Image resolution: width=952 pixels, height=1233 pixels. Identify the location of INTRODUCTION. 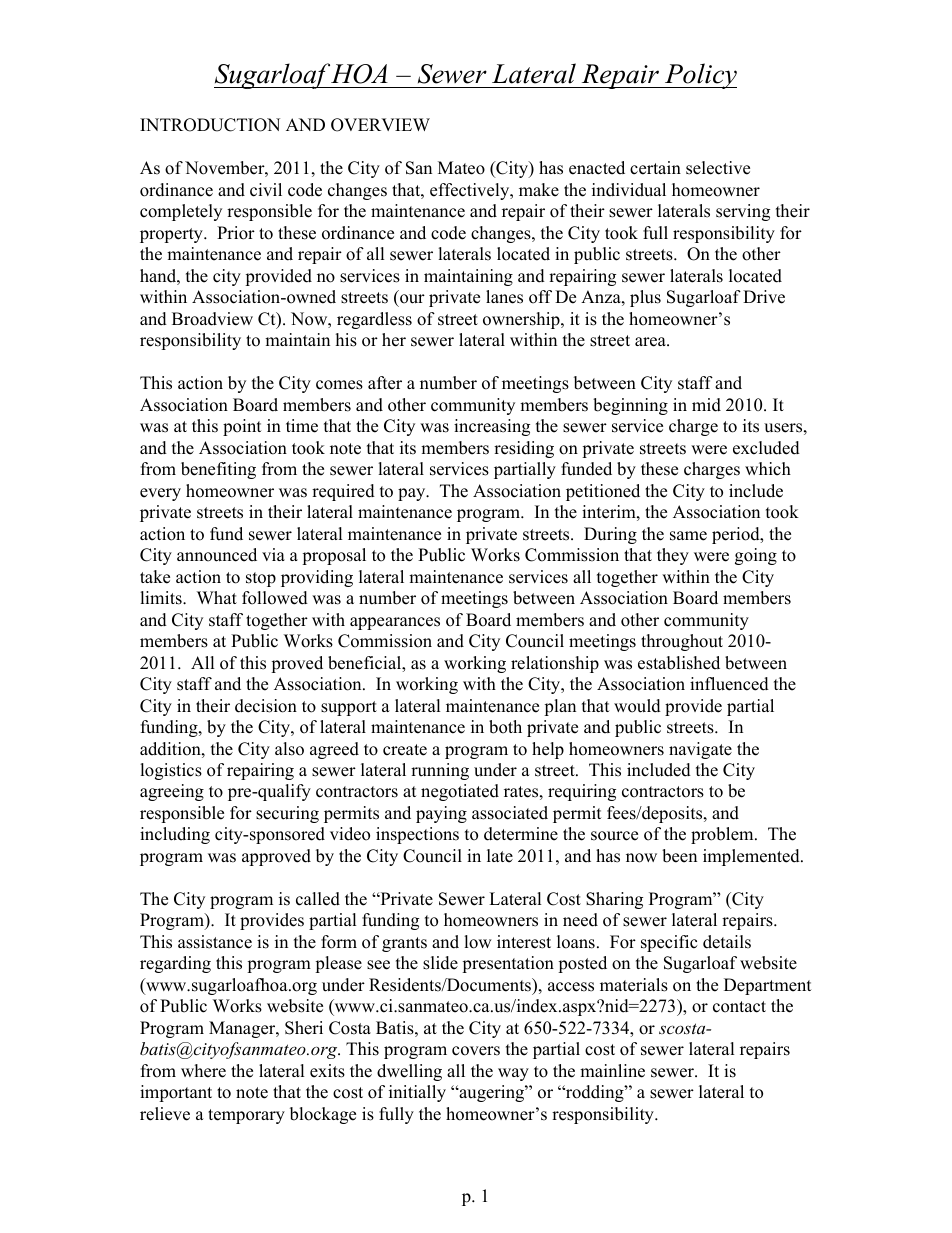
(210, 125).
